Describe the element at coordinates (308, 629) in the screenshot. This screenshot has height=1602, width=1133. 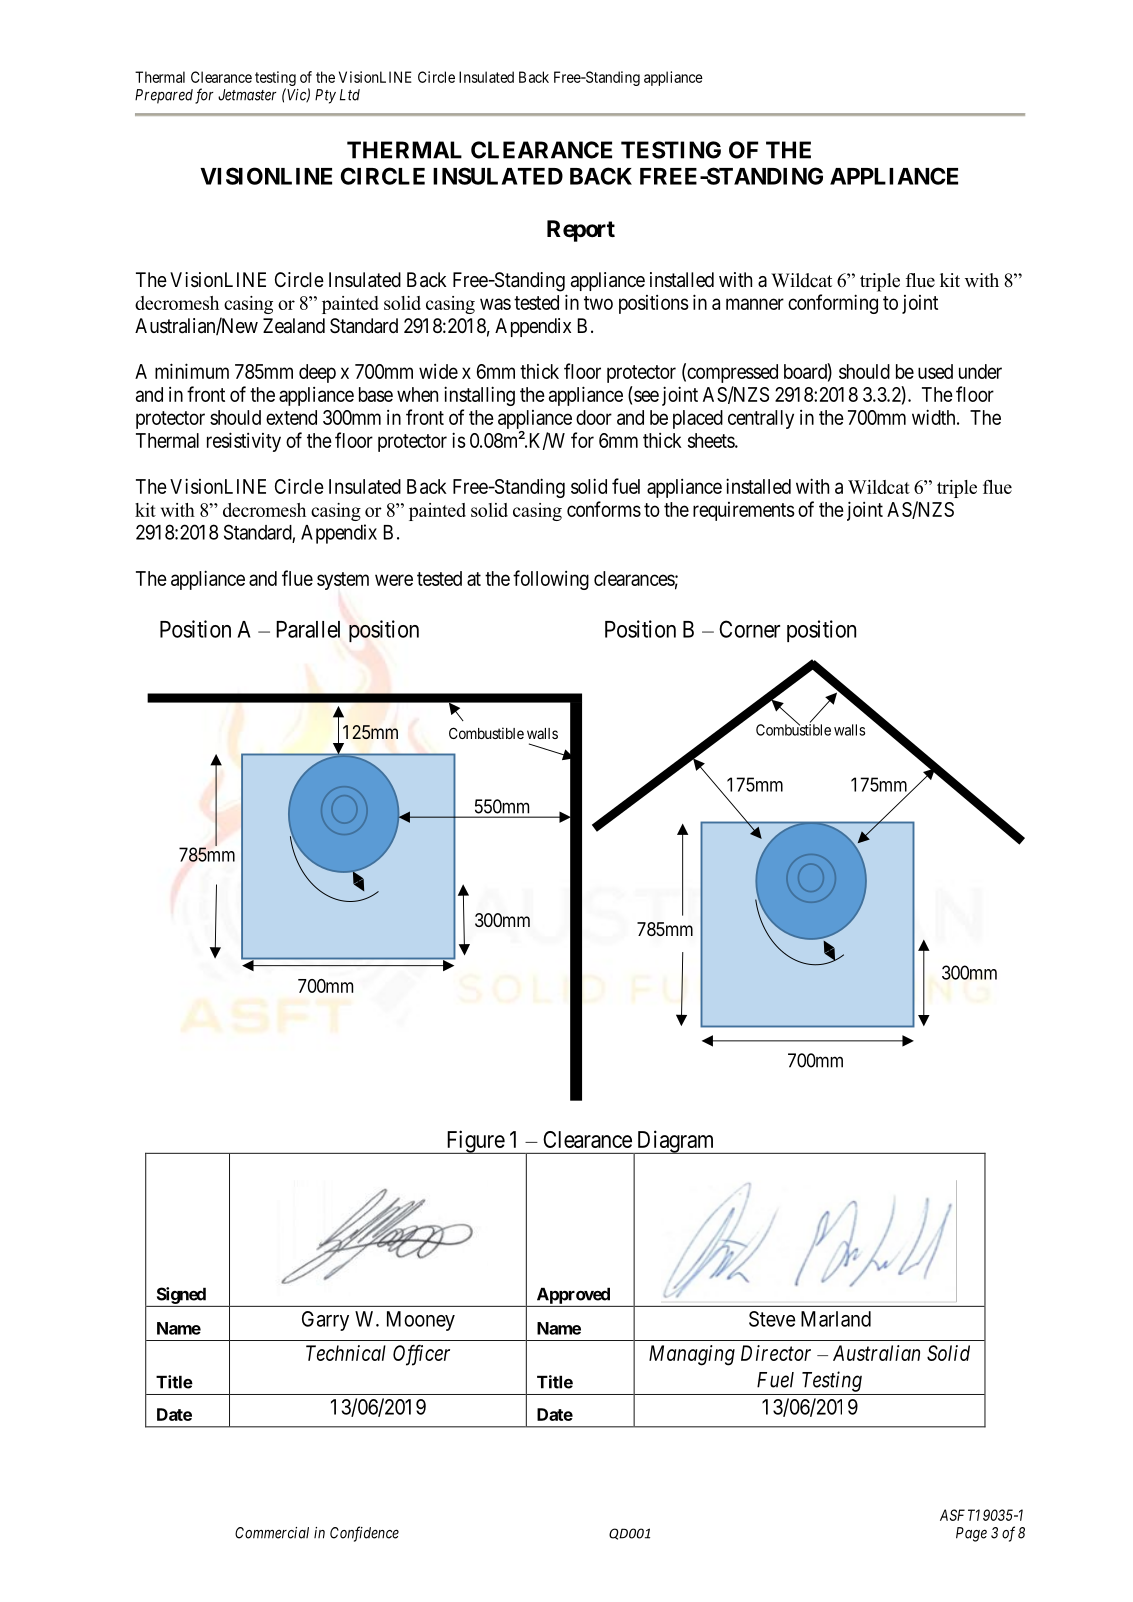
I see `Parallel` at that location.
